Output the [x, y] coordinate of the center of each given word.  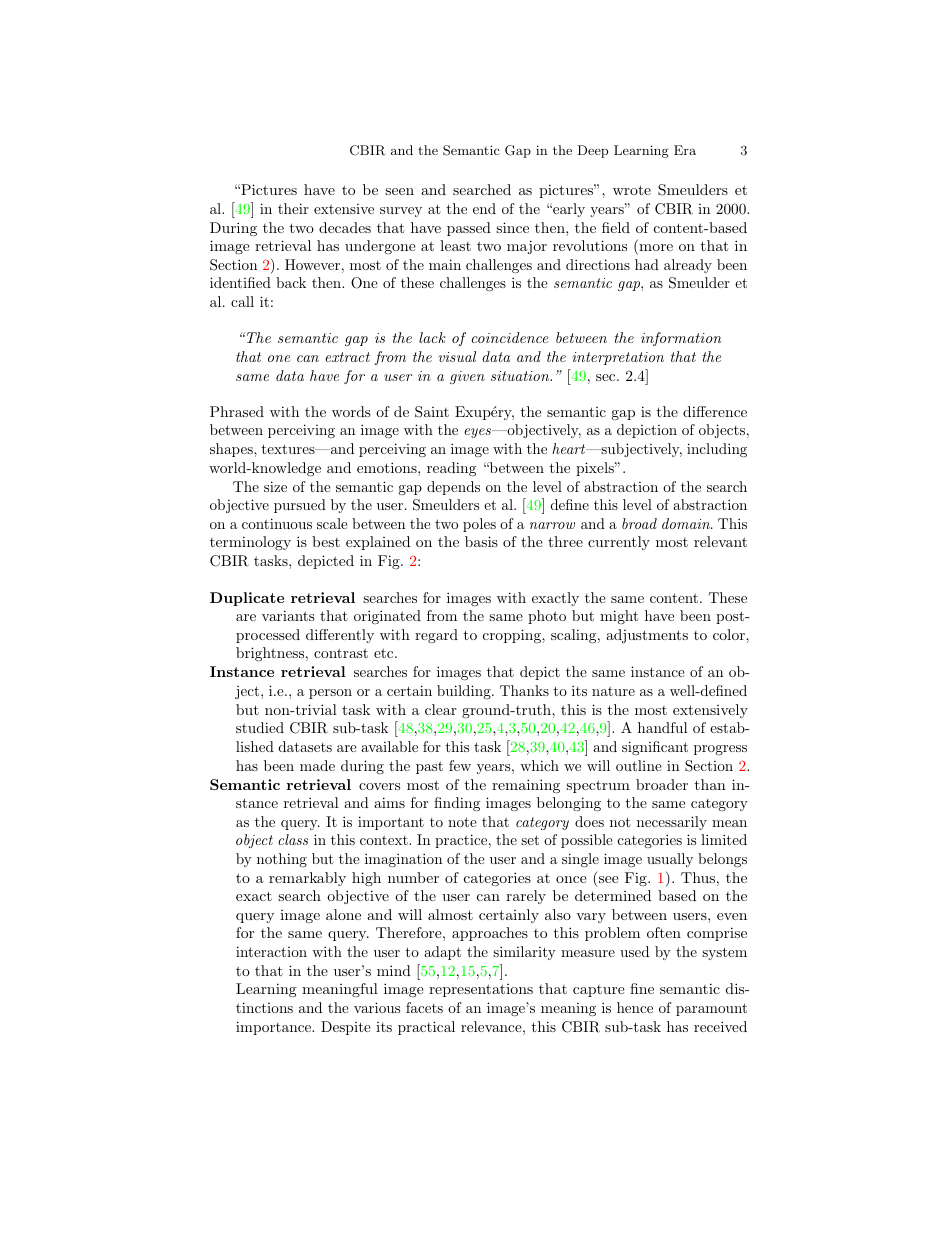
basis [481, 541]
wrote [632, 190]
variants [288, 615]
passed [469, 229]
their [293, 208]
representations [481, 990]
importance [274, 1028]
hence [635, 1007]
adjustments [647, 636]
